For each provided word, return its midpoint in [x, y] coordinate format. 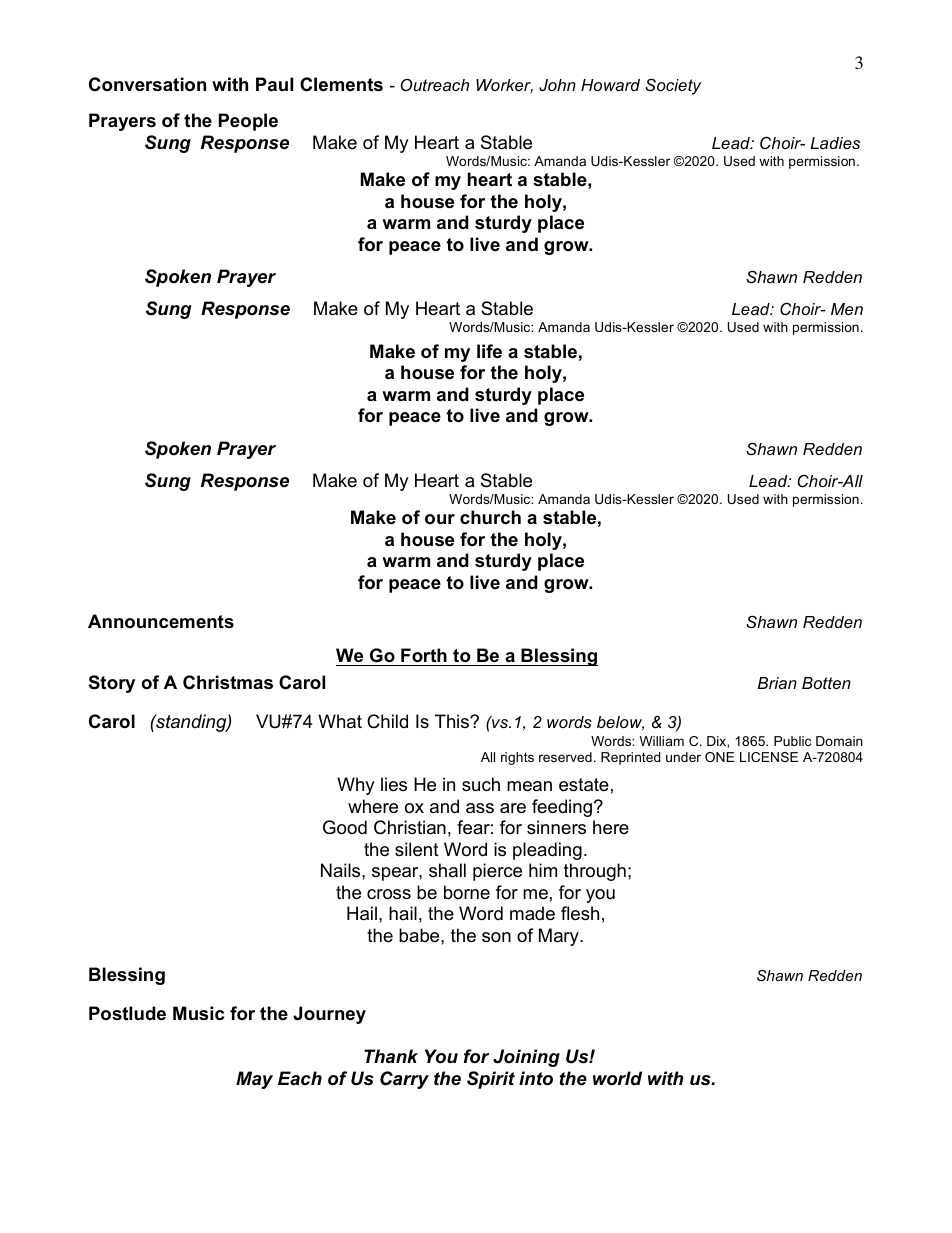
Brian [777, 683]
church [490, 517]
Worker [504, 86]
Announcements [161, 621]
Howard [610, 85]
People [248, 122]
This [453, 721]
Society [673, 86]
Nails [342, 870]
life [489, 351]
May [254, 1080]
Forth [424, 657]
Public [792, 741]
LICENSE [769, 757]
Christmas [228, 682]
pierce [497, 872]
